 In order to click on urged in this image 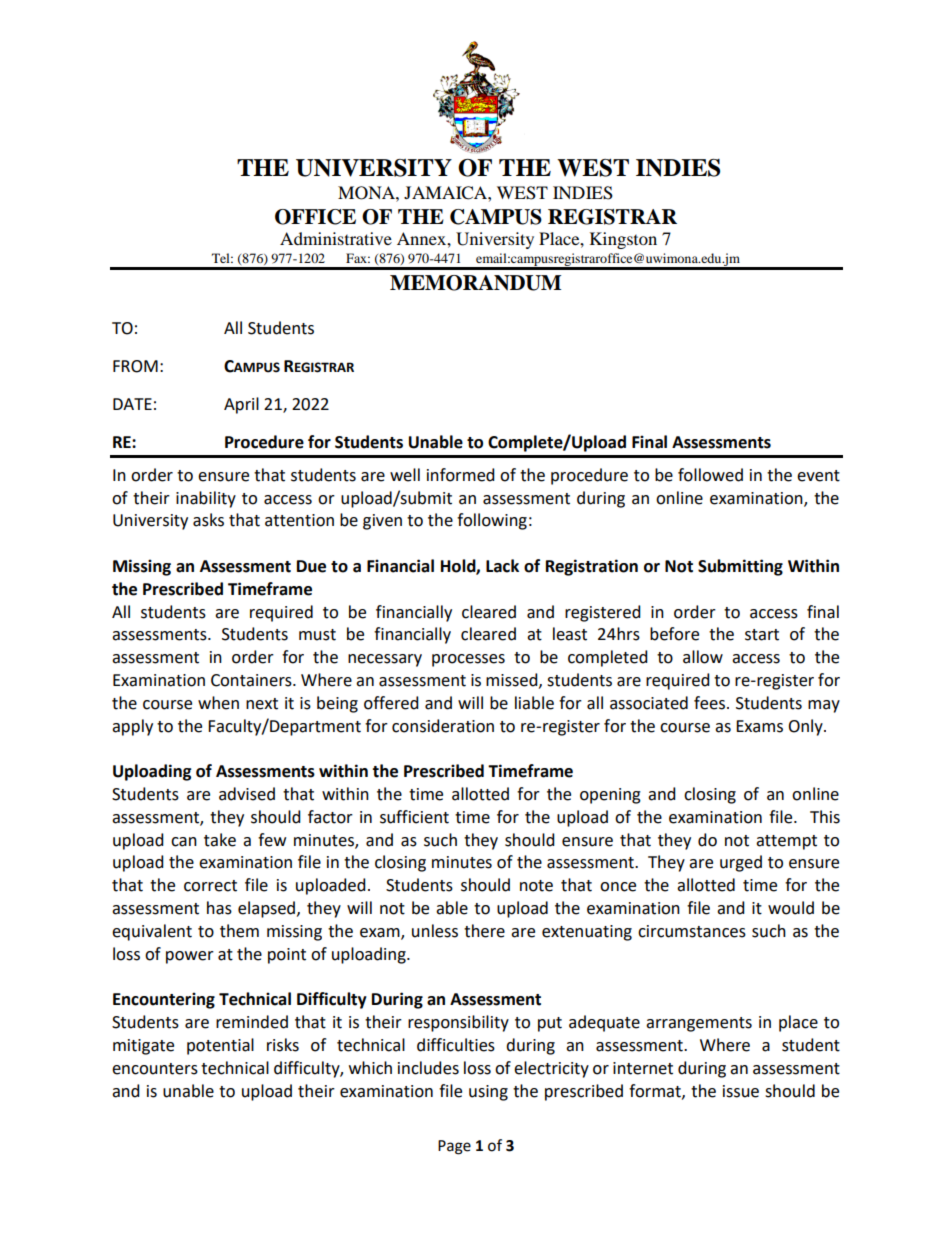, I will do `click(741, 863)`.
